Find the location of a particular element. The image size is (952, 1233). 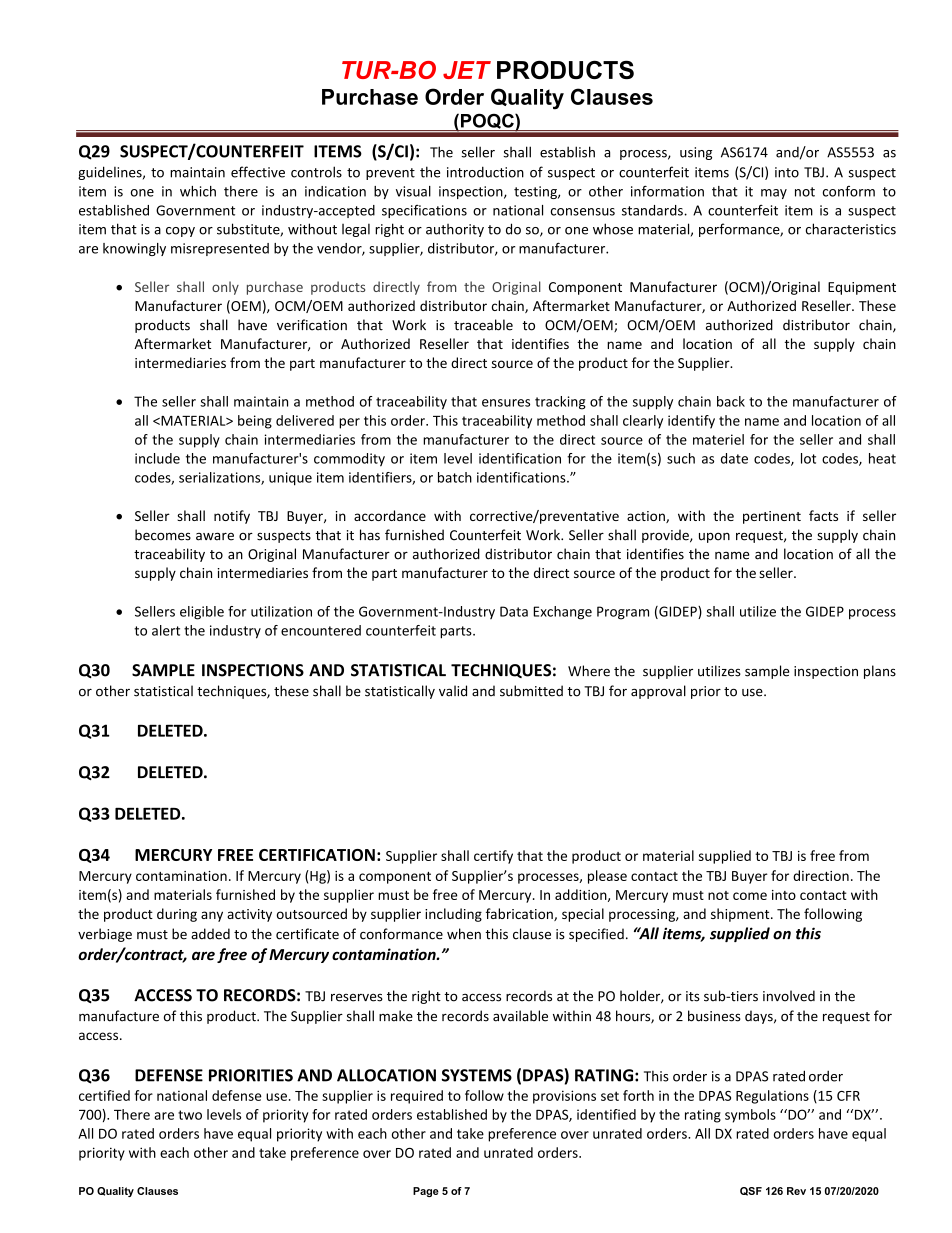

eligible is located at coordinates (202, 613).
